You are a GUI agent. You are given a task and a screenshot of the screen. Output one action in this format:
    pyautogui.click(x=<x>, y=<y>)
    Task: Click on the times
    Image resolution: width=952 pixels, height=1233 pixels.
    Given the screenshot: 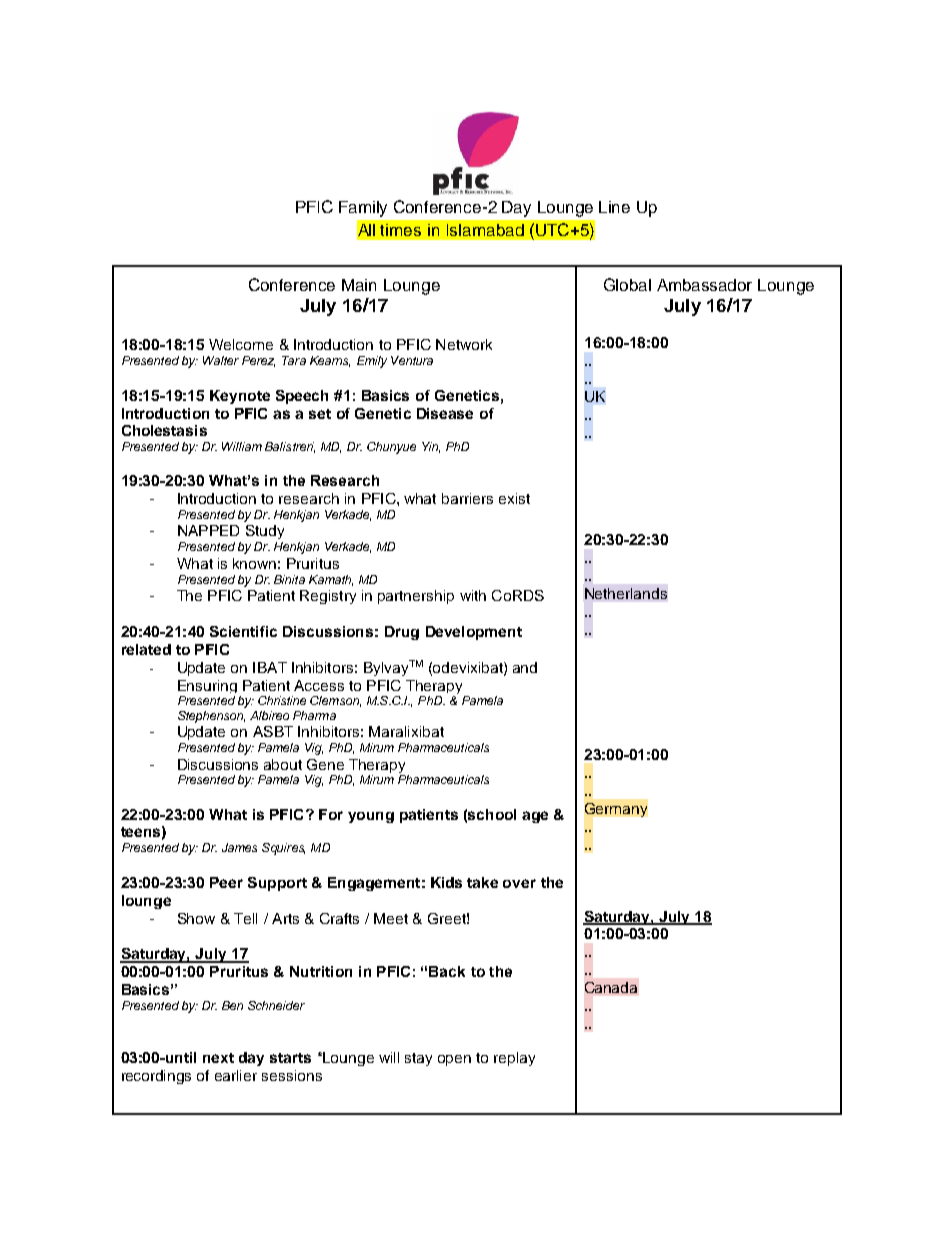 What is the action you would take?
    pyautogui.click(x=400, y=230)
